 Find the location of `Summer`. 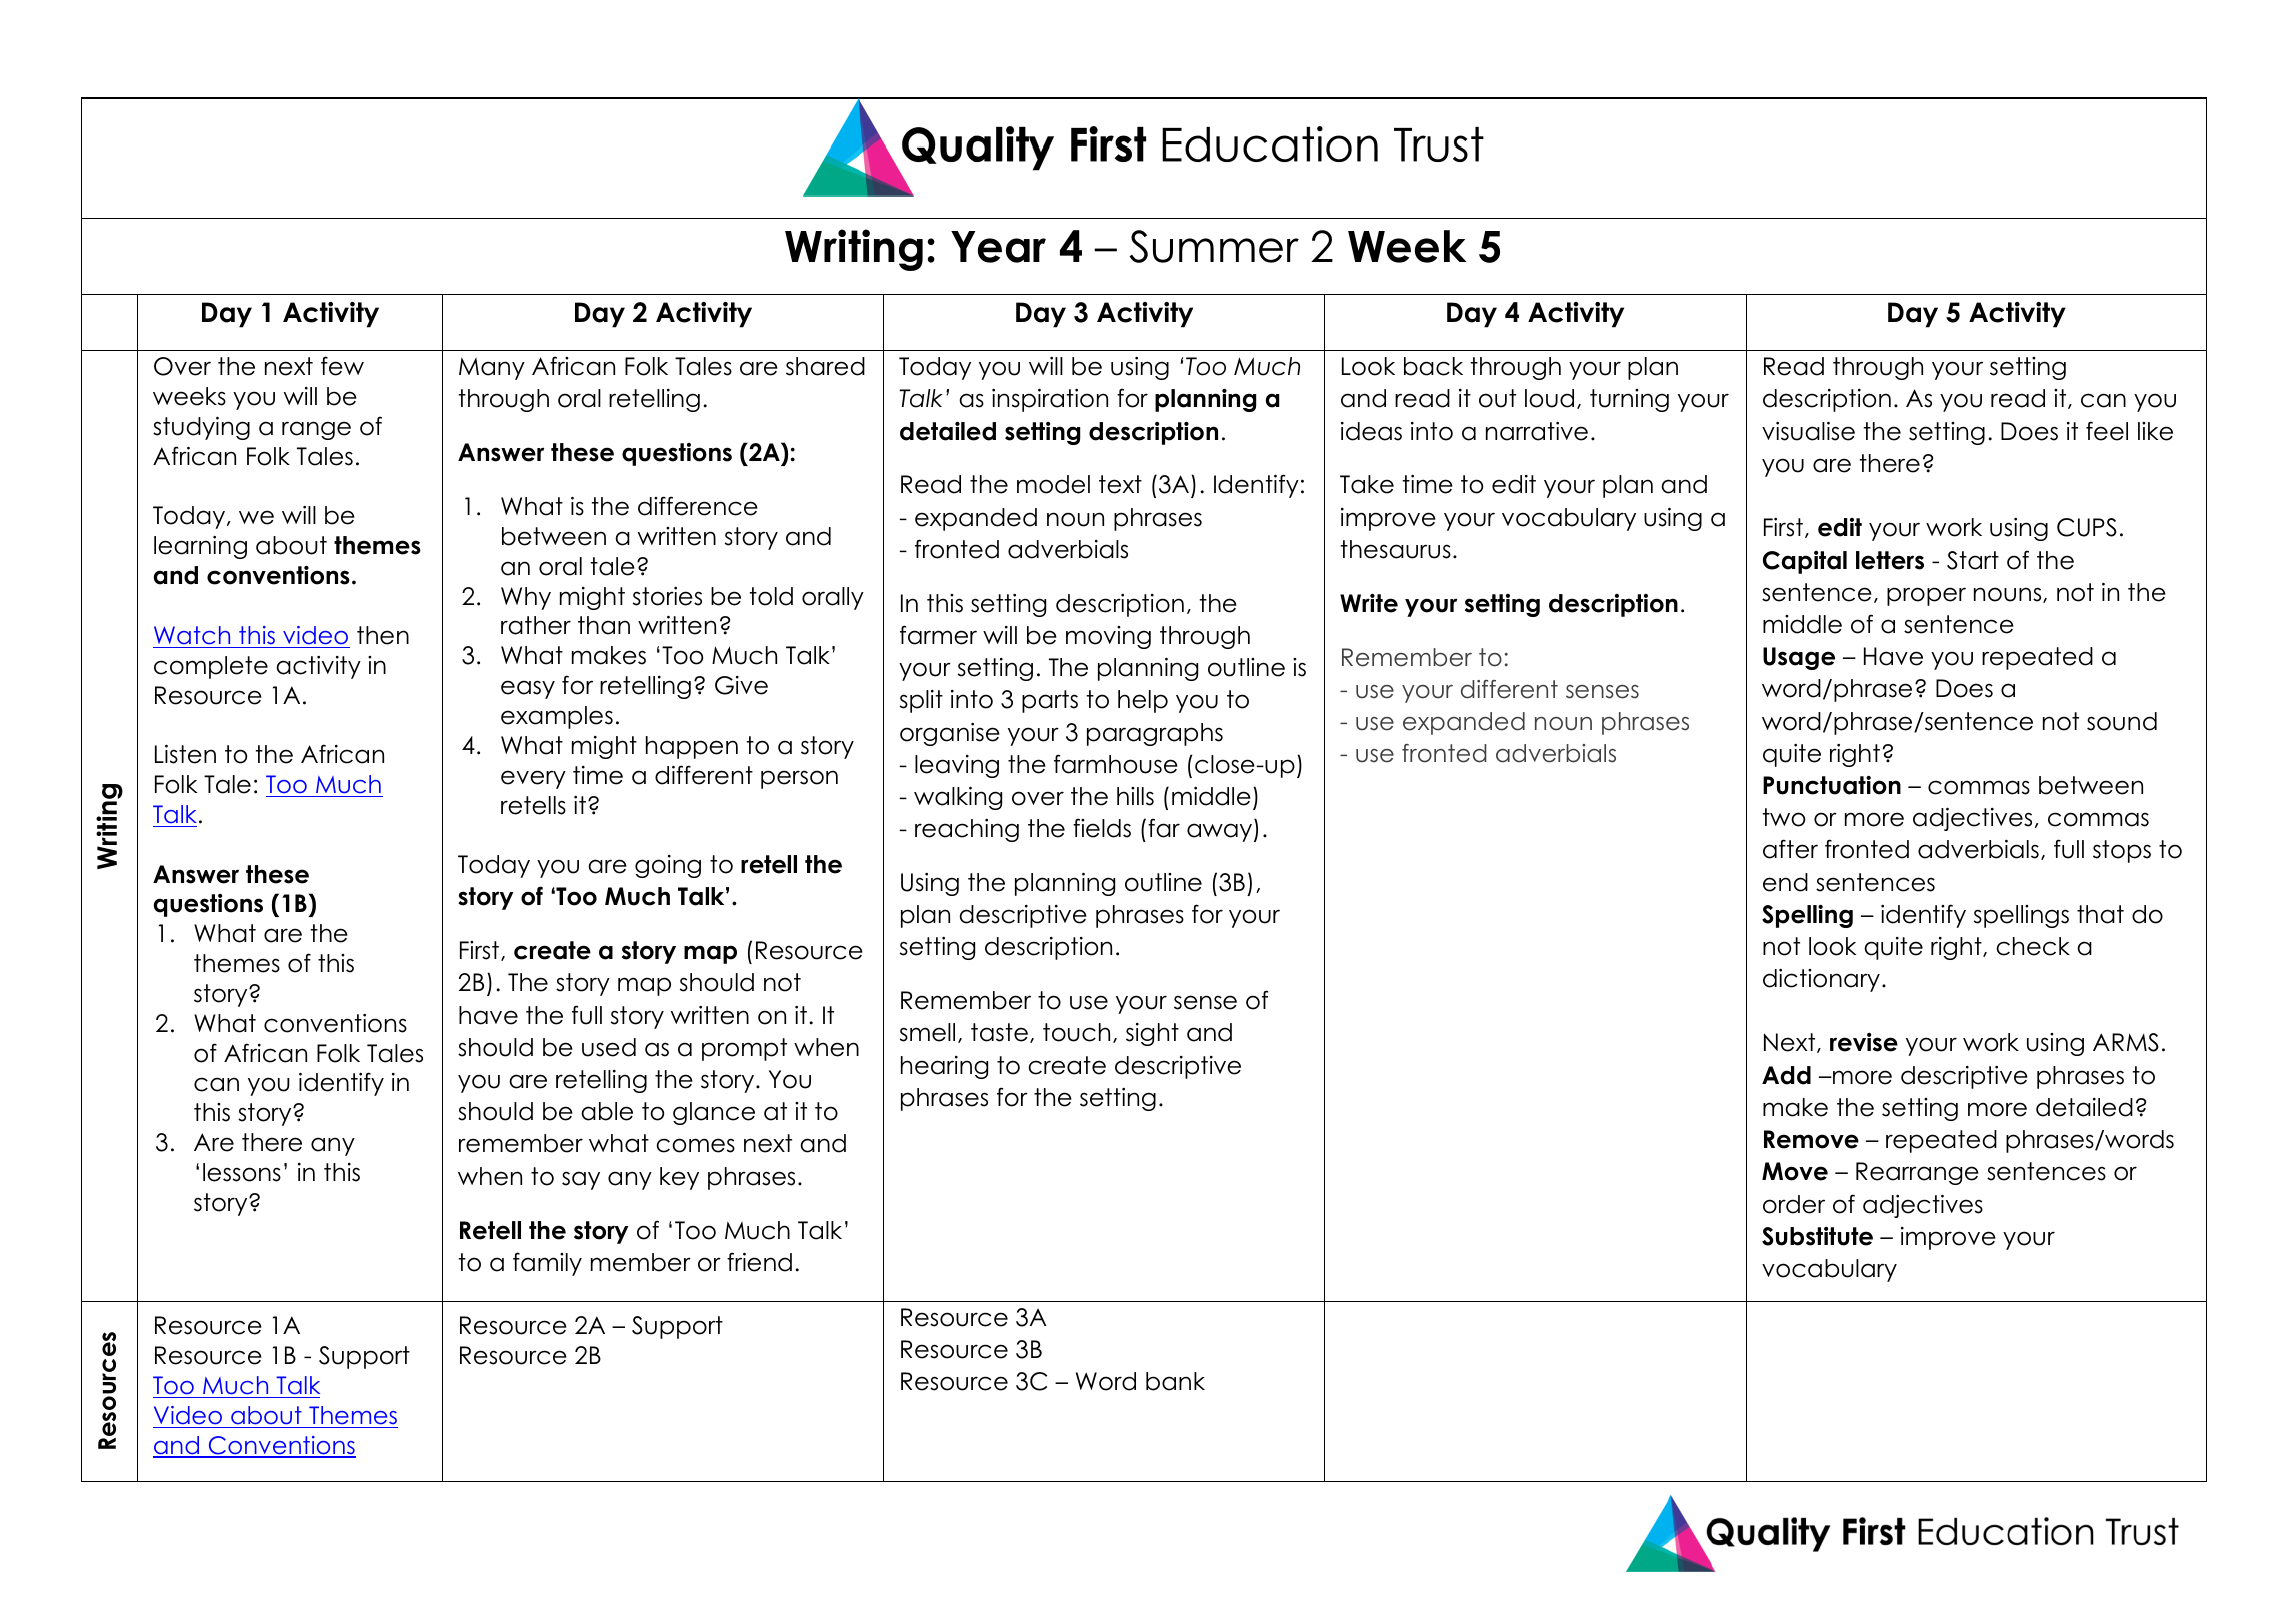

Summer is located at coordinates (1214, 246).
